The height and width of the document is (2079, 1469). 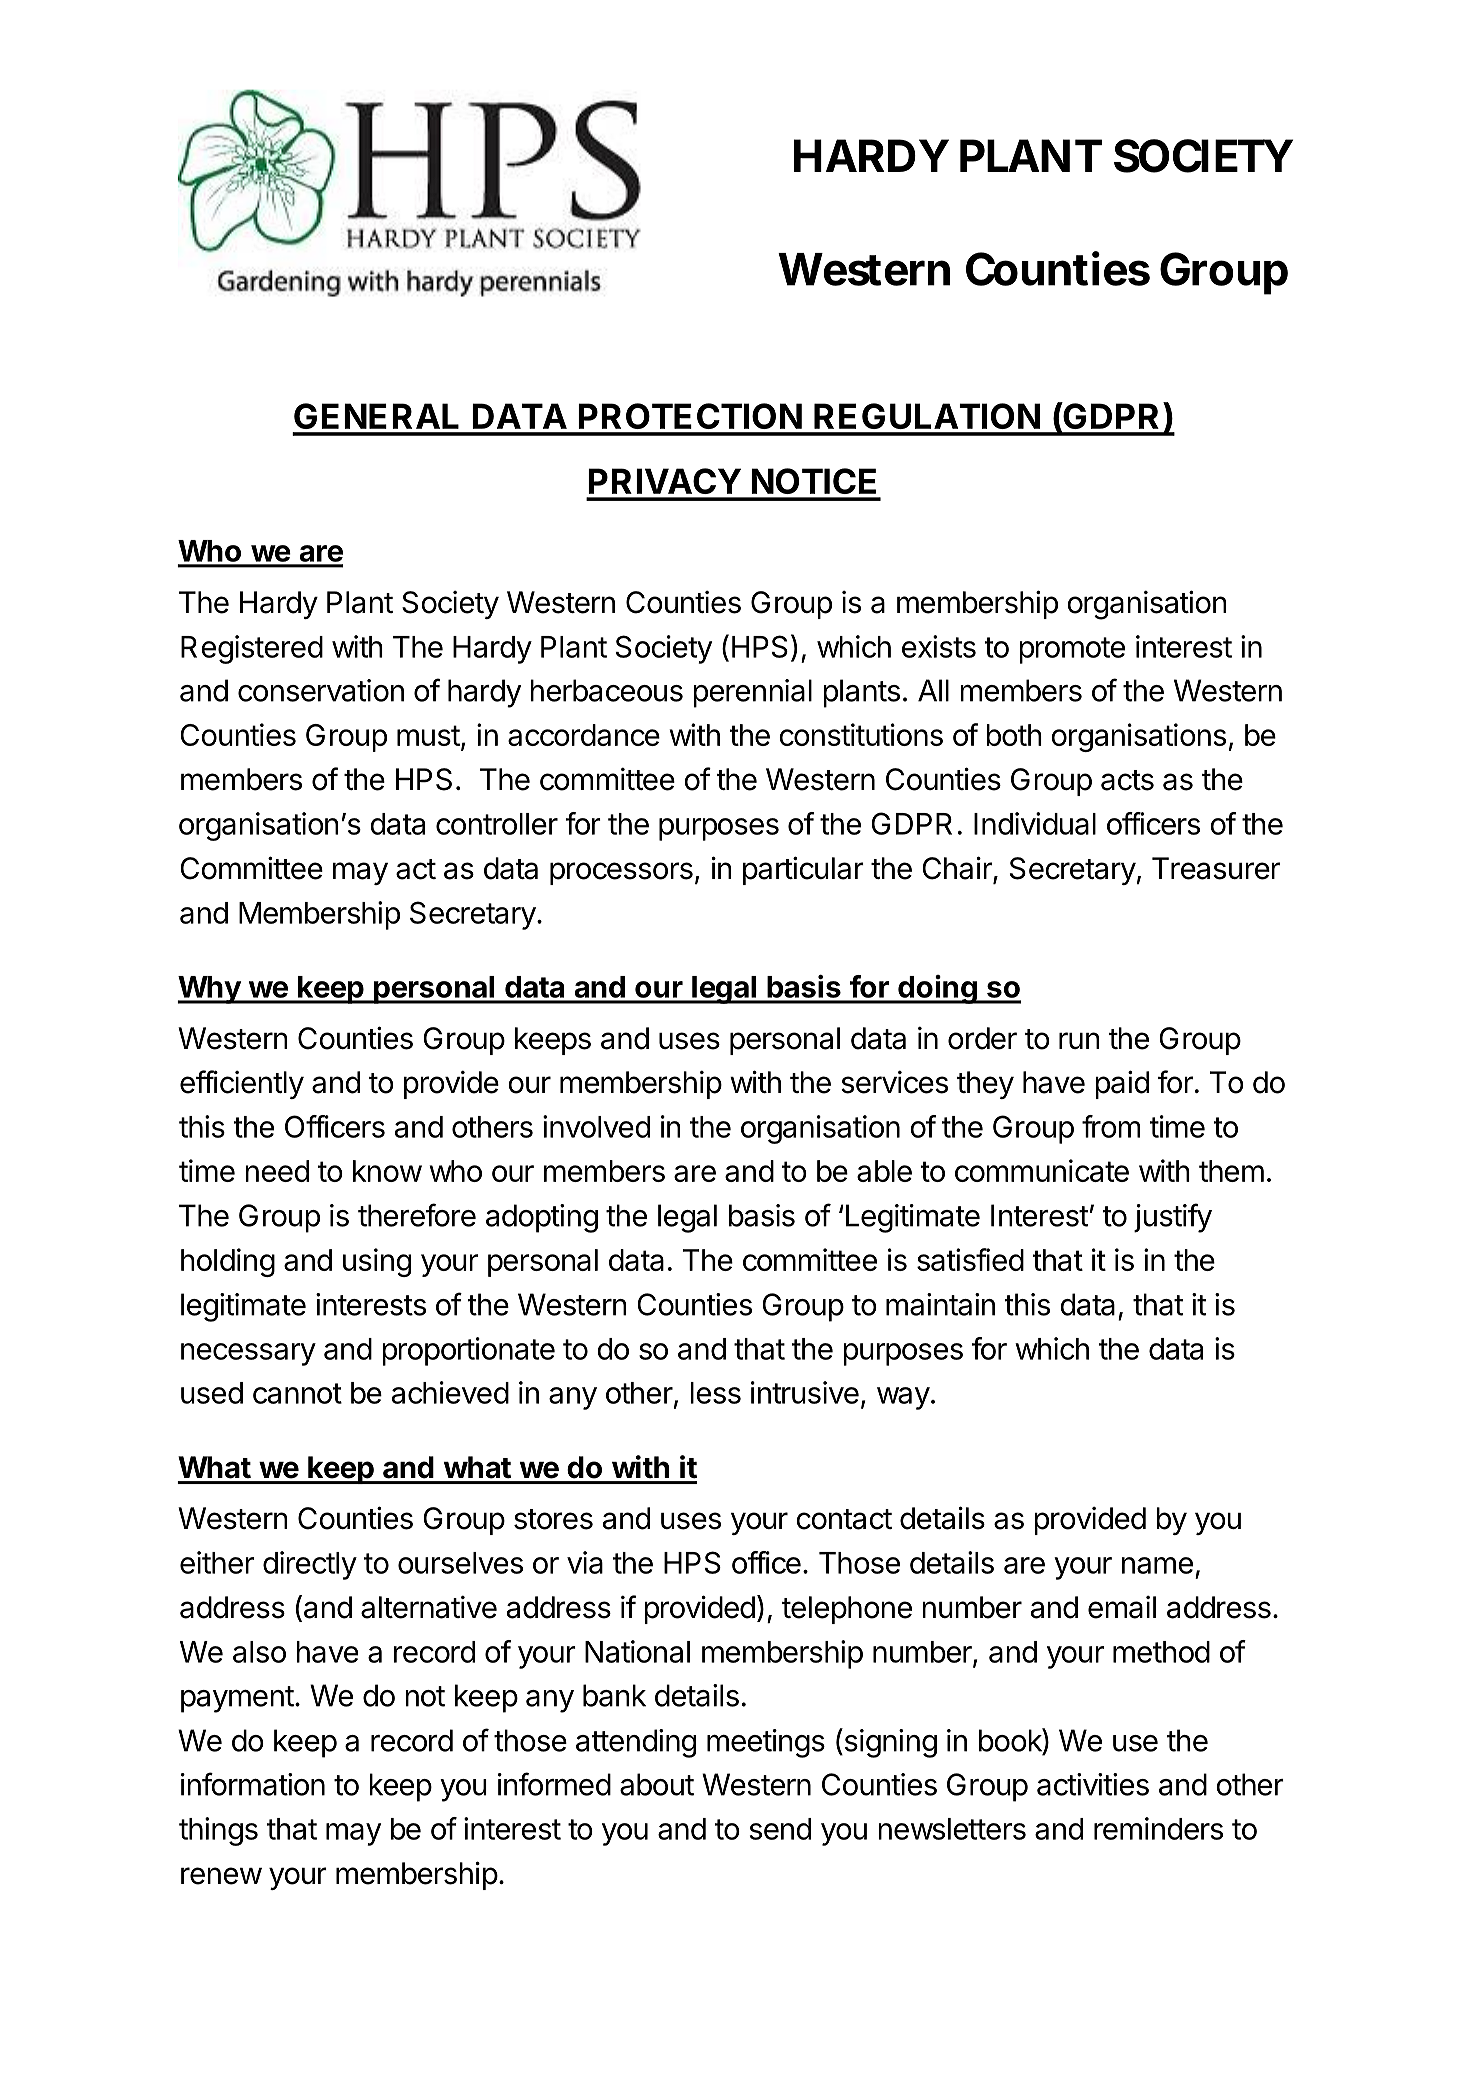 I want to click on conservation, so click(x=321, y=690).
